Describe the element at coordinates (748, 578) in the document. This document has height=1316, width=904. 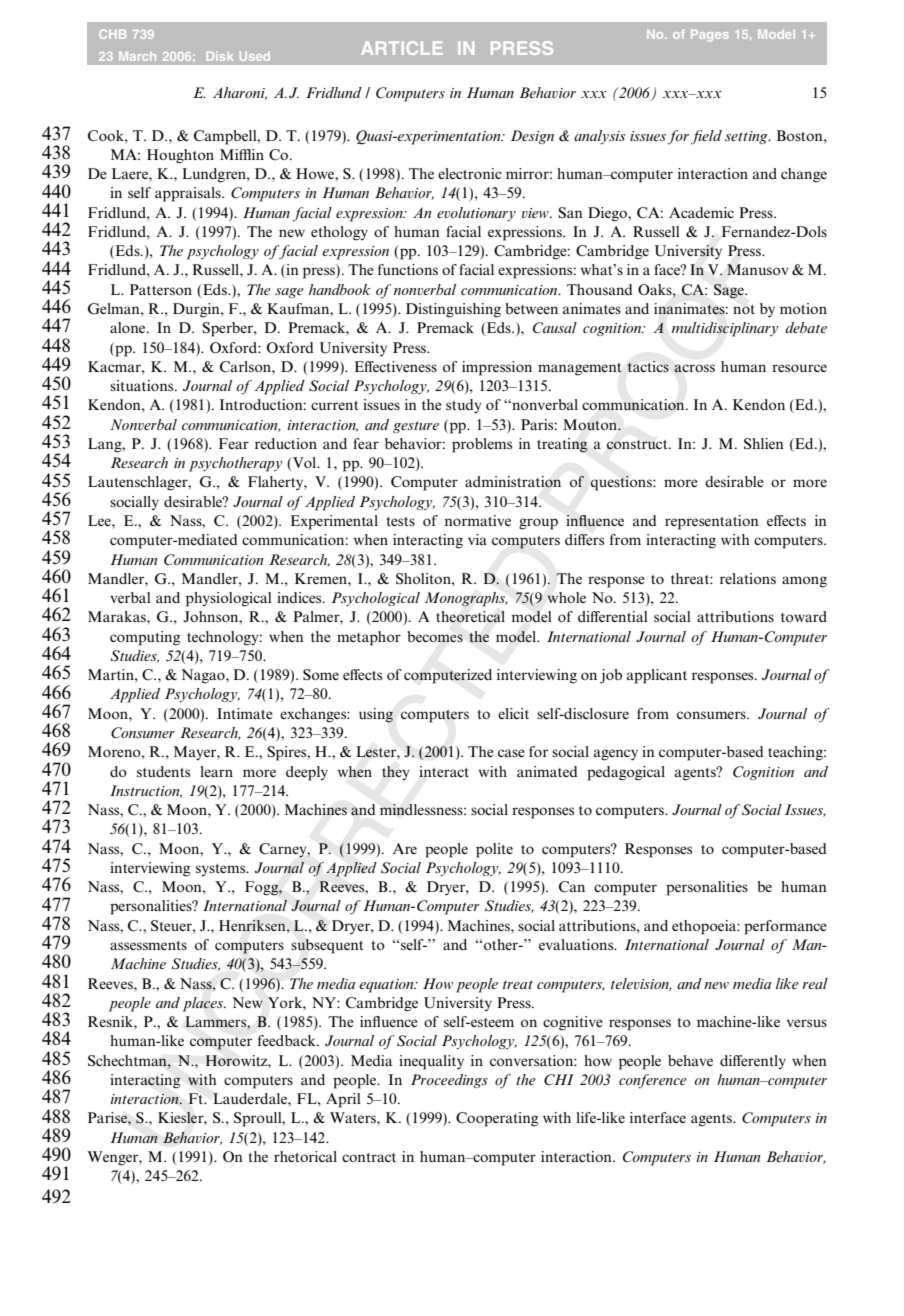
I see `relations` at that location.
